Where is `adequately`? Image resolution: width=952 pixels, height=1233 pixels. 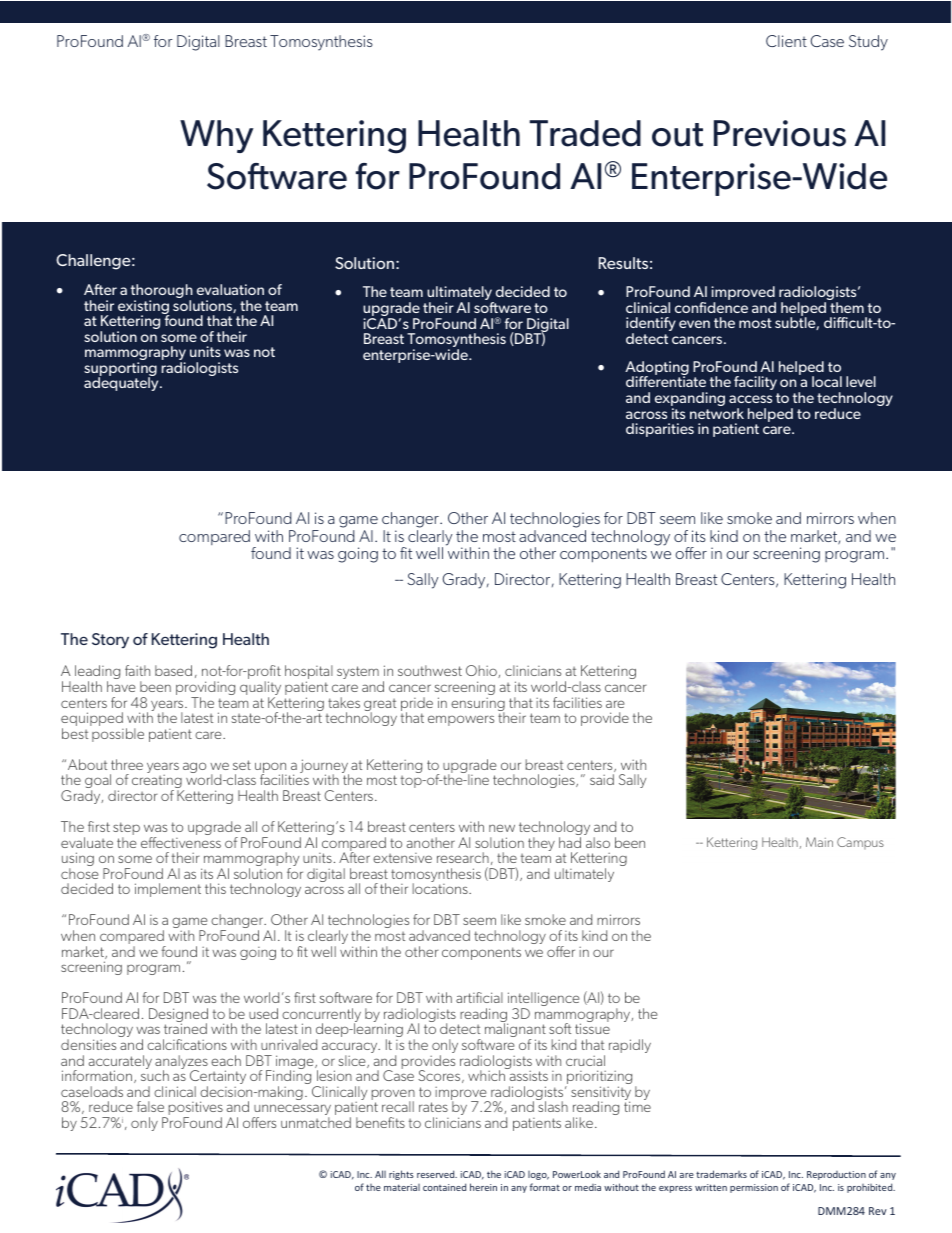 adequately is located at coordinates (122, 384).
